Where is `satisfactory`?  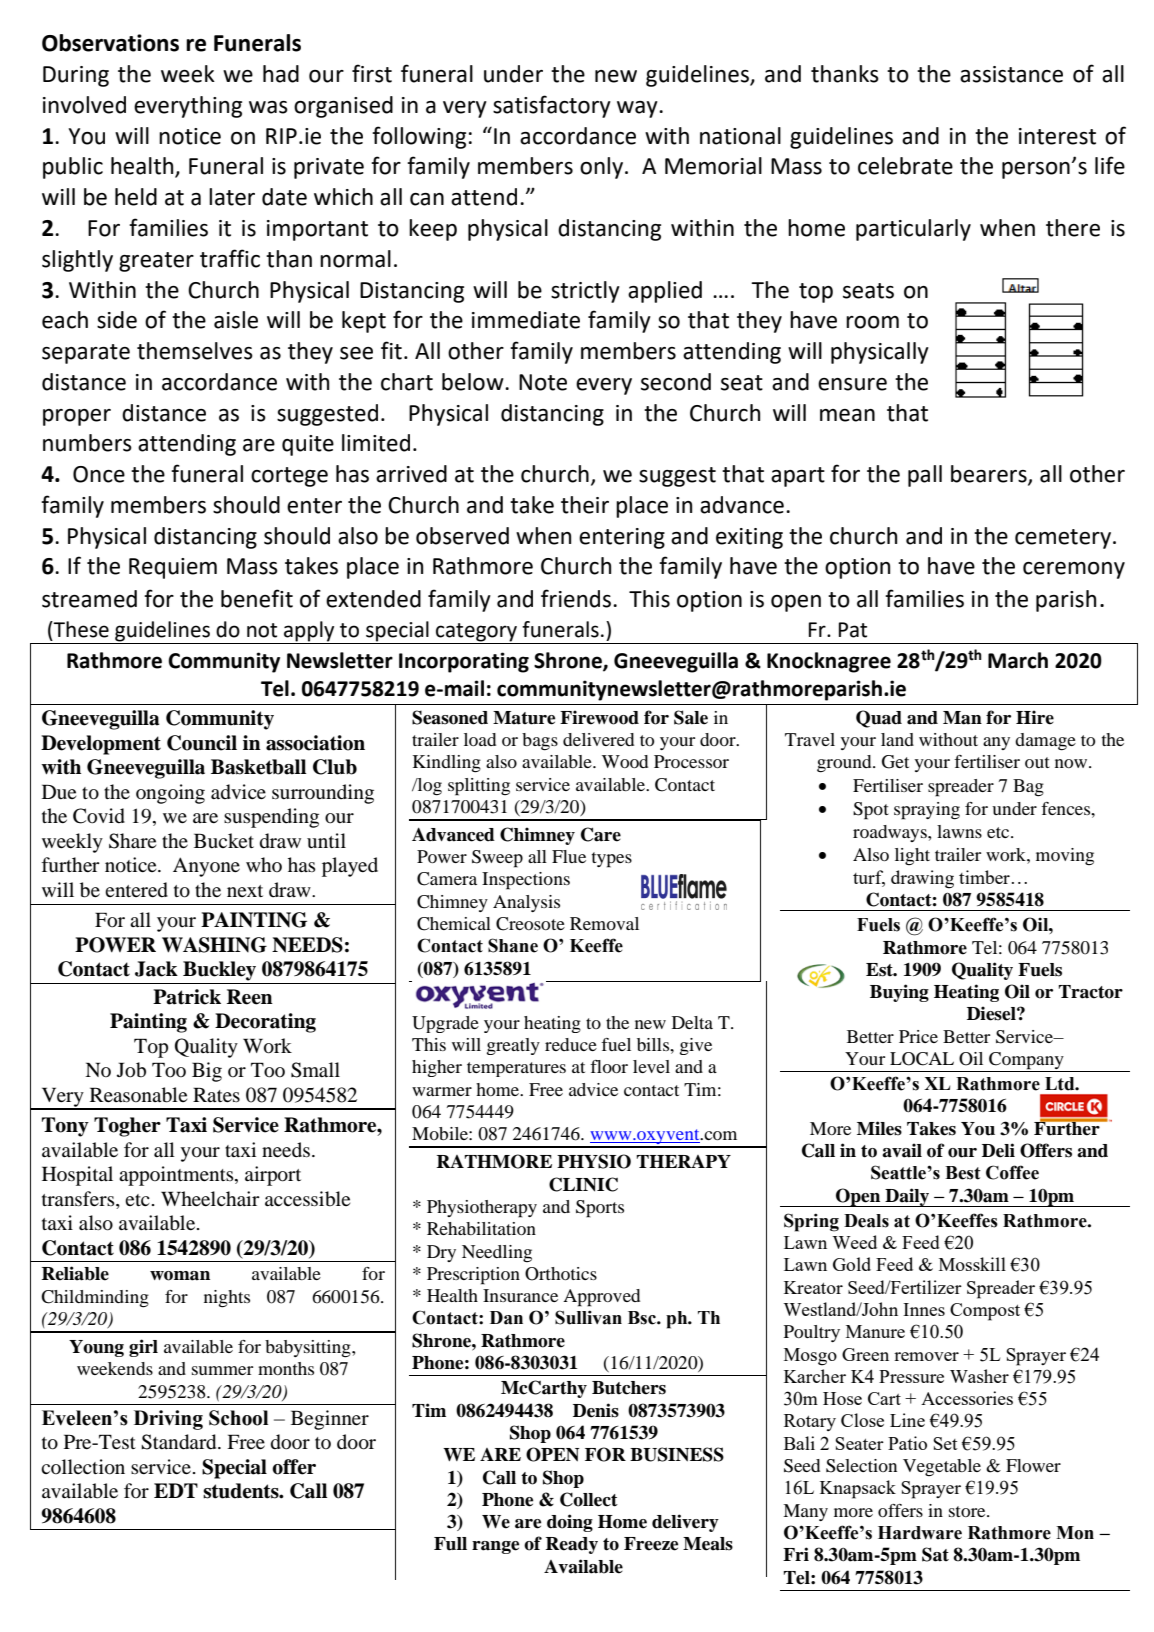 satisfactory is located at coordinates (552, 106).
